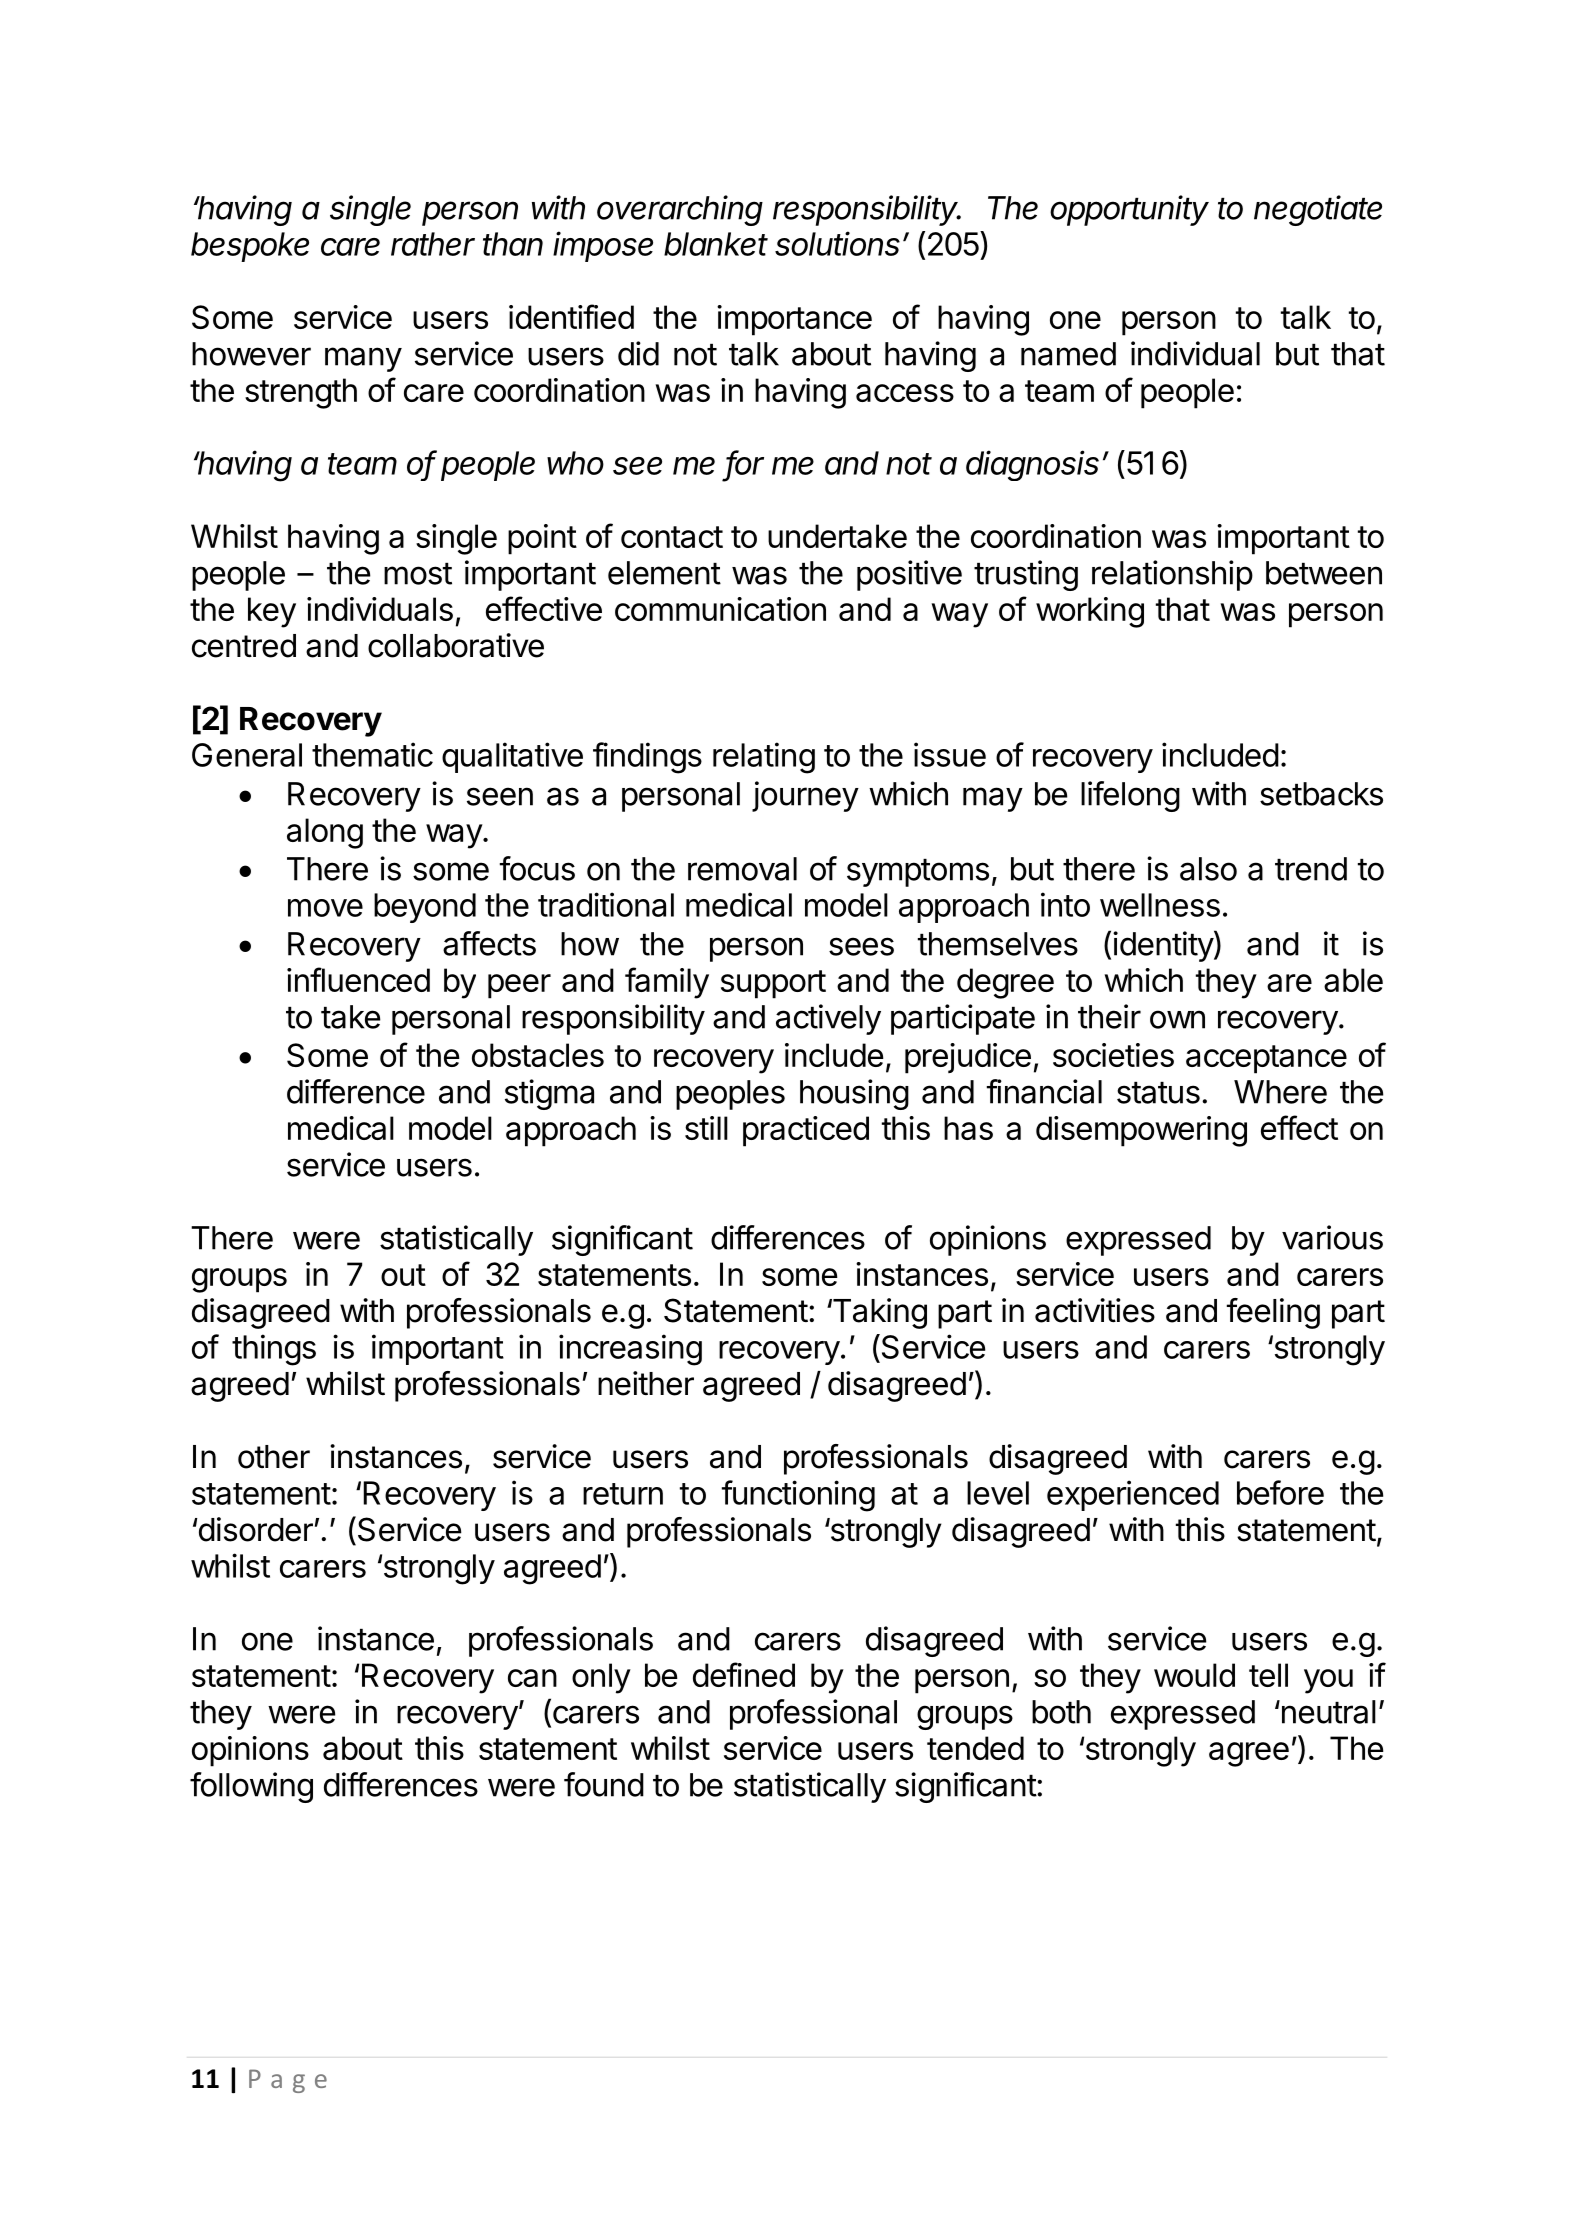 The width and height of the screenshot is (1574, 2225). I want to click on own, so click(1177, 1019).
